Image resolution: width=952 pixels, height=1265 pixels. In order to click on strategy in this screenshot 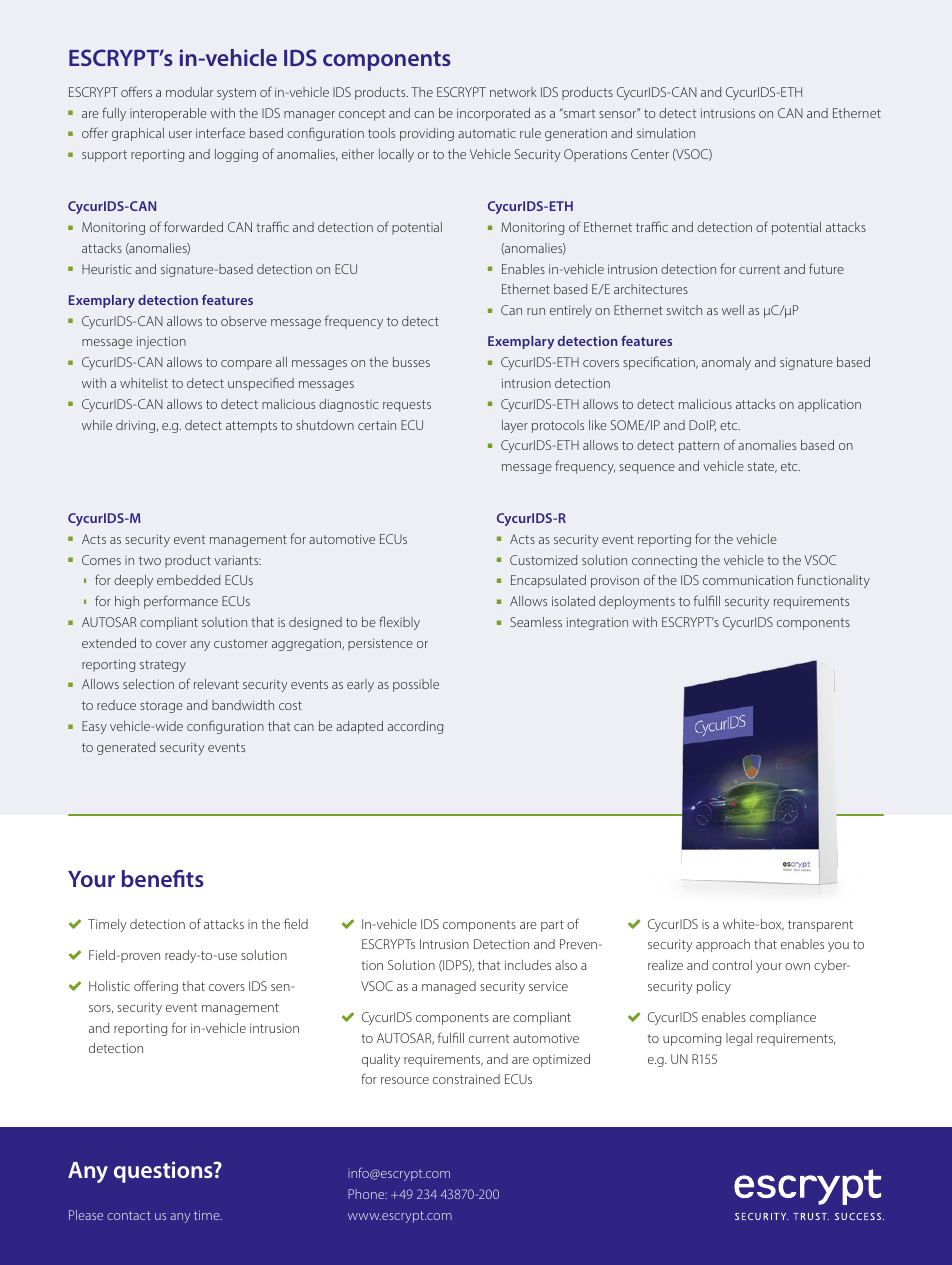, I will do `click(163, 666)`.
